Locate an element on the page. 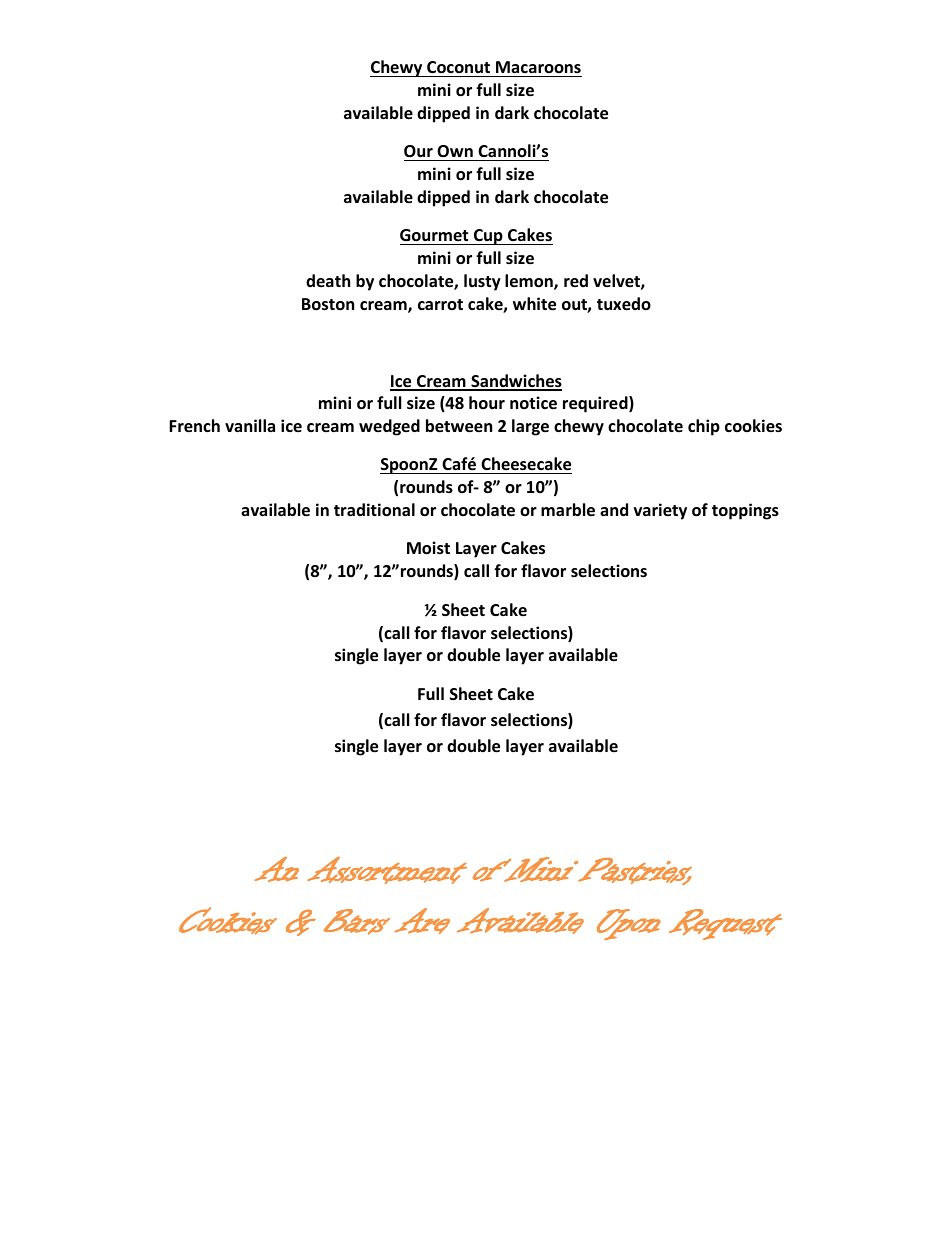 The height and width of the page is (1233, 952). Moist is located at coordinates (428, 548).
